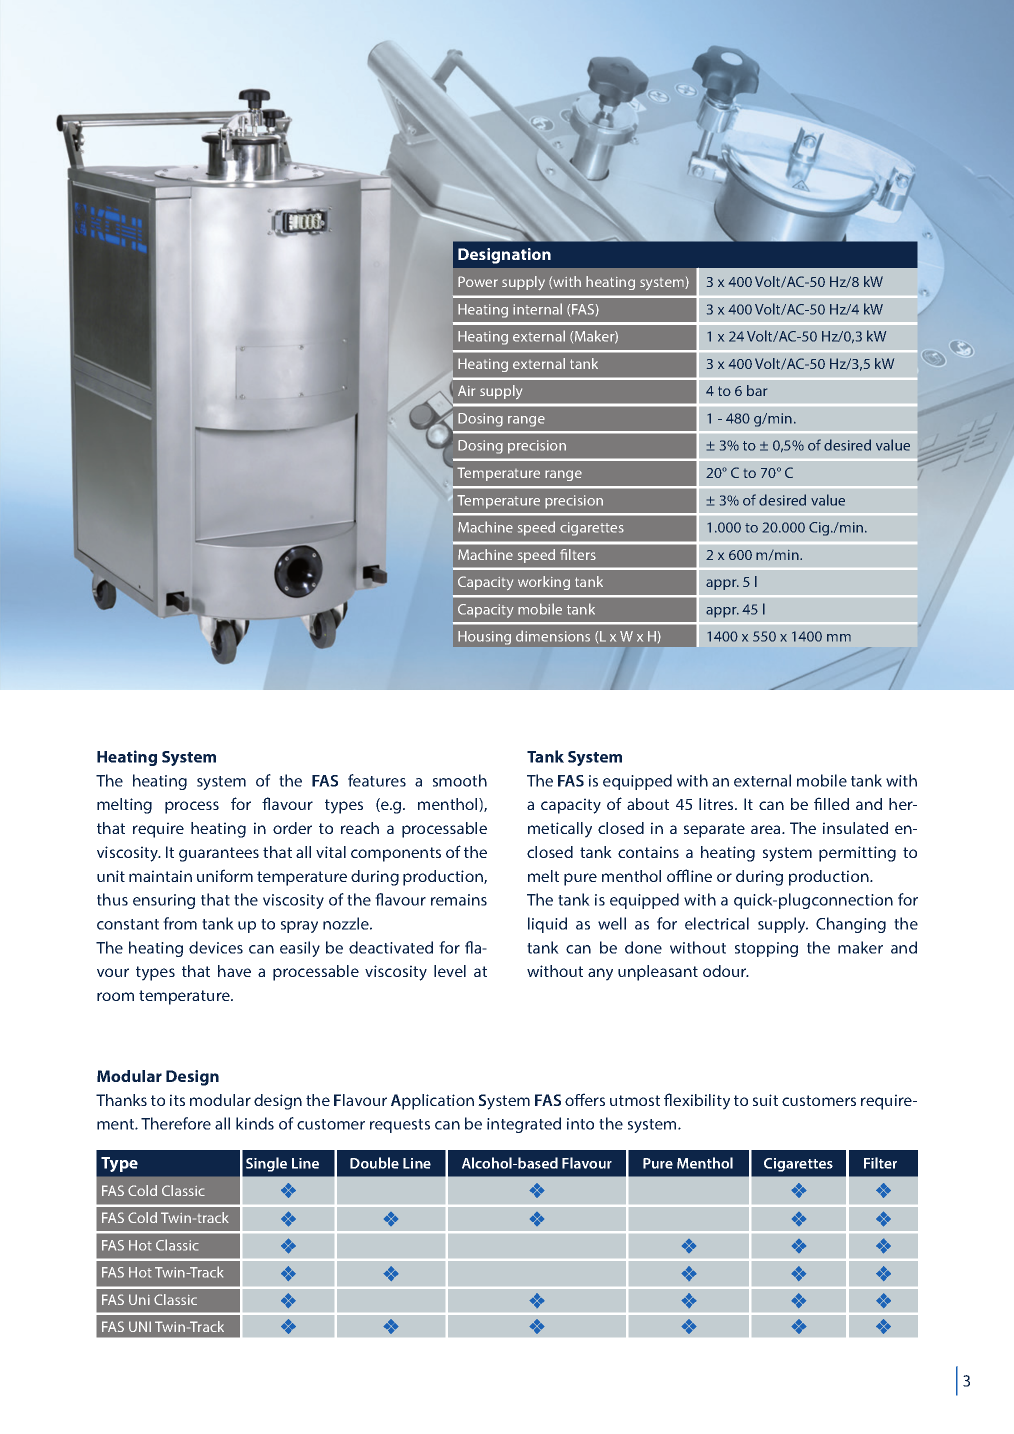  Describe the element at coordinates (537, 309) in the document. I see `internal` at that location.
